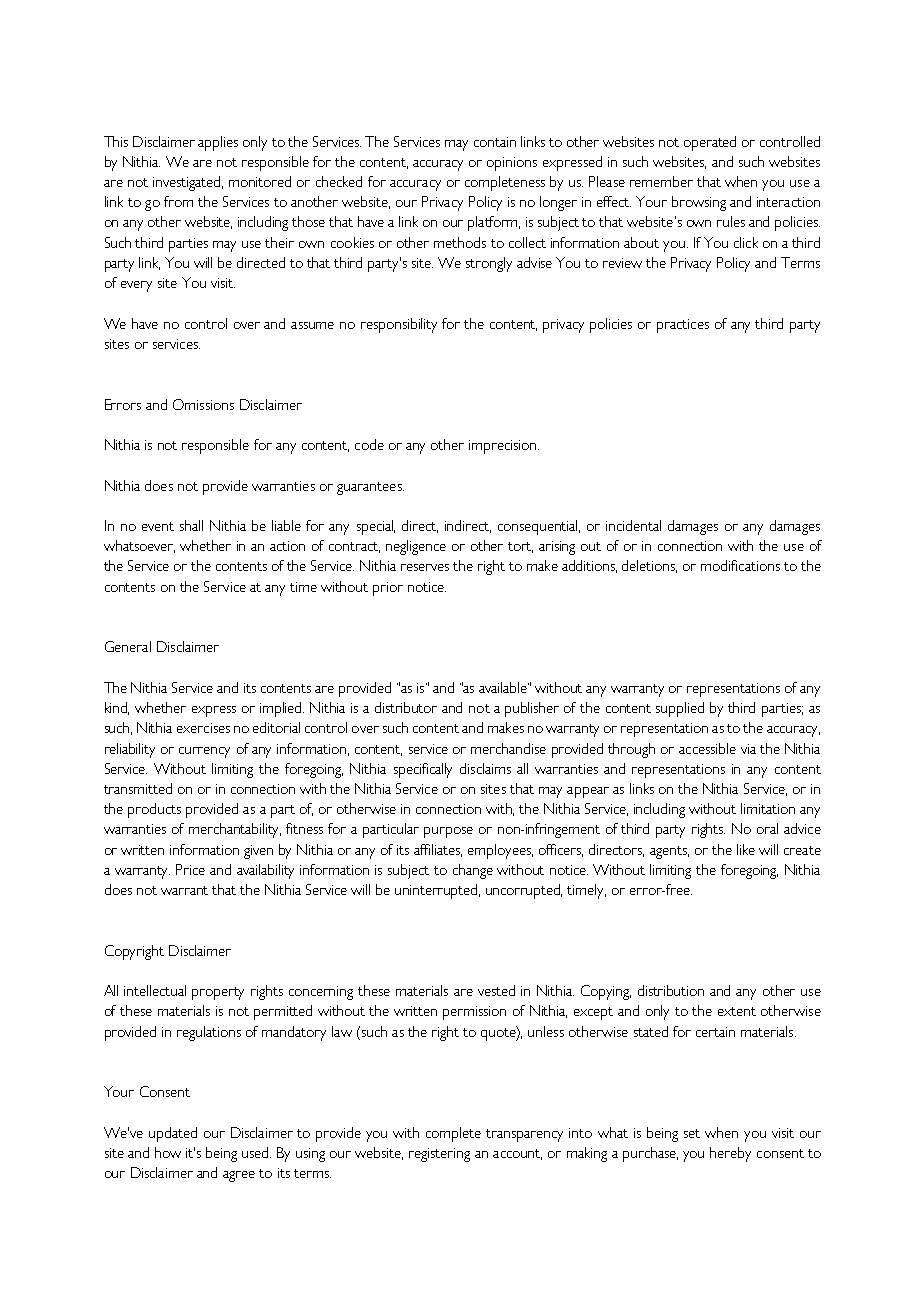  I want to click on shall, so click(191, 525).
